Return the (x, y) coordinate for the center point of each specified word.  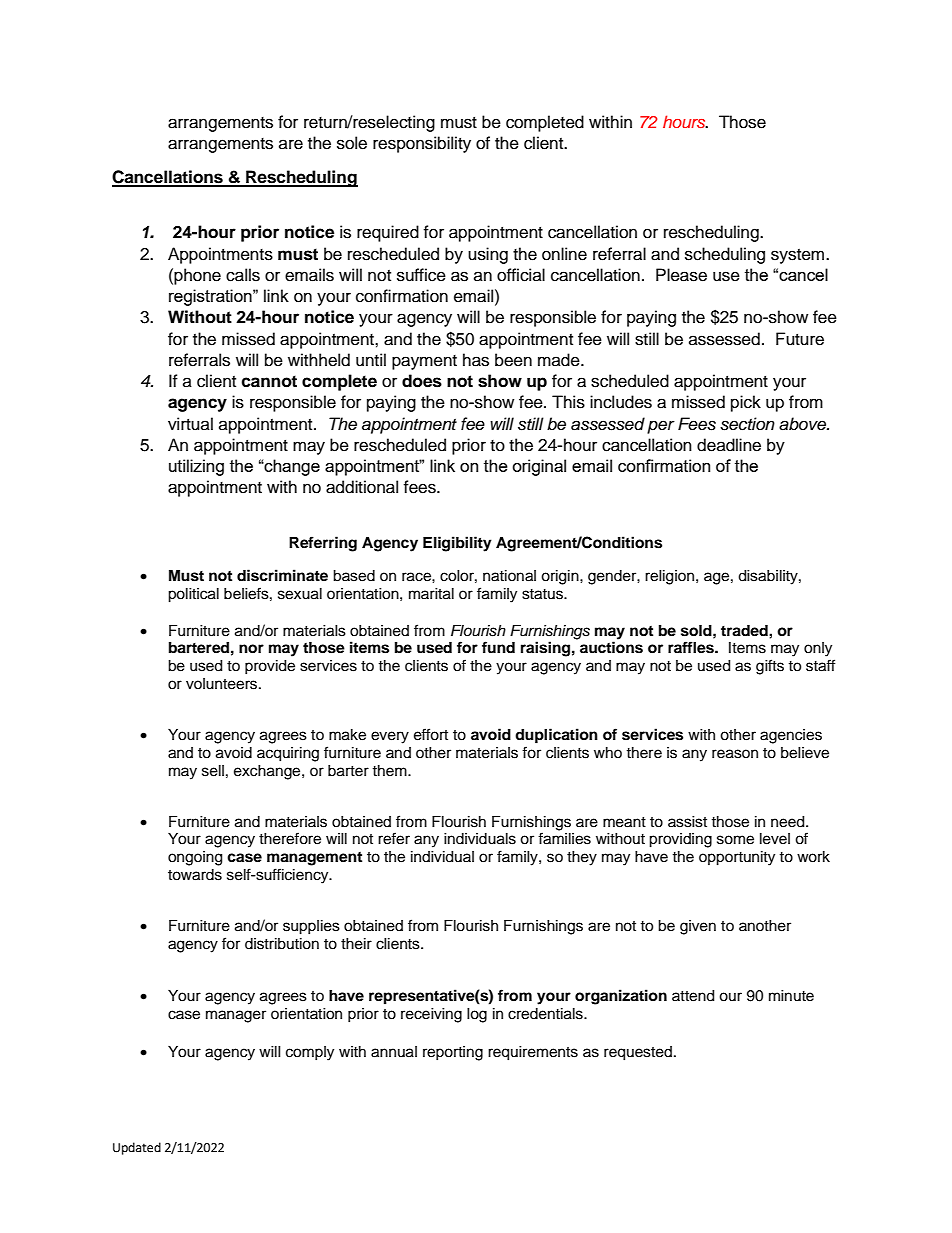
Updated (137, 1148)
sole (352, 143)
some (735, 840)
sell (213, 771)
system (799, 256)
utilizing (196, 467)
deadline (729, 445)
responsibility (422, 144)
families (564, 838)
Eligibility (457, 544)
